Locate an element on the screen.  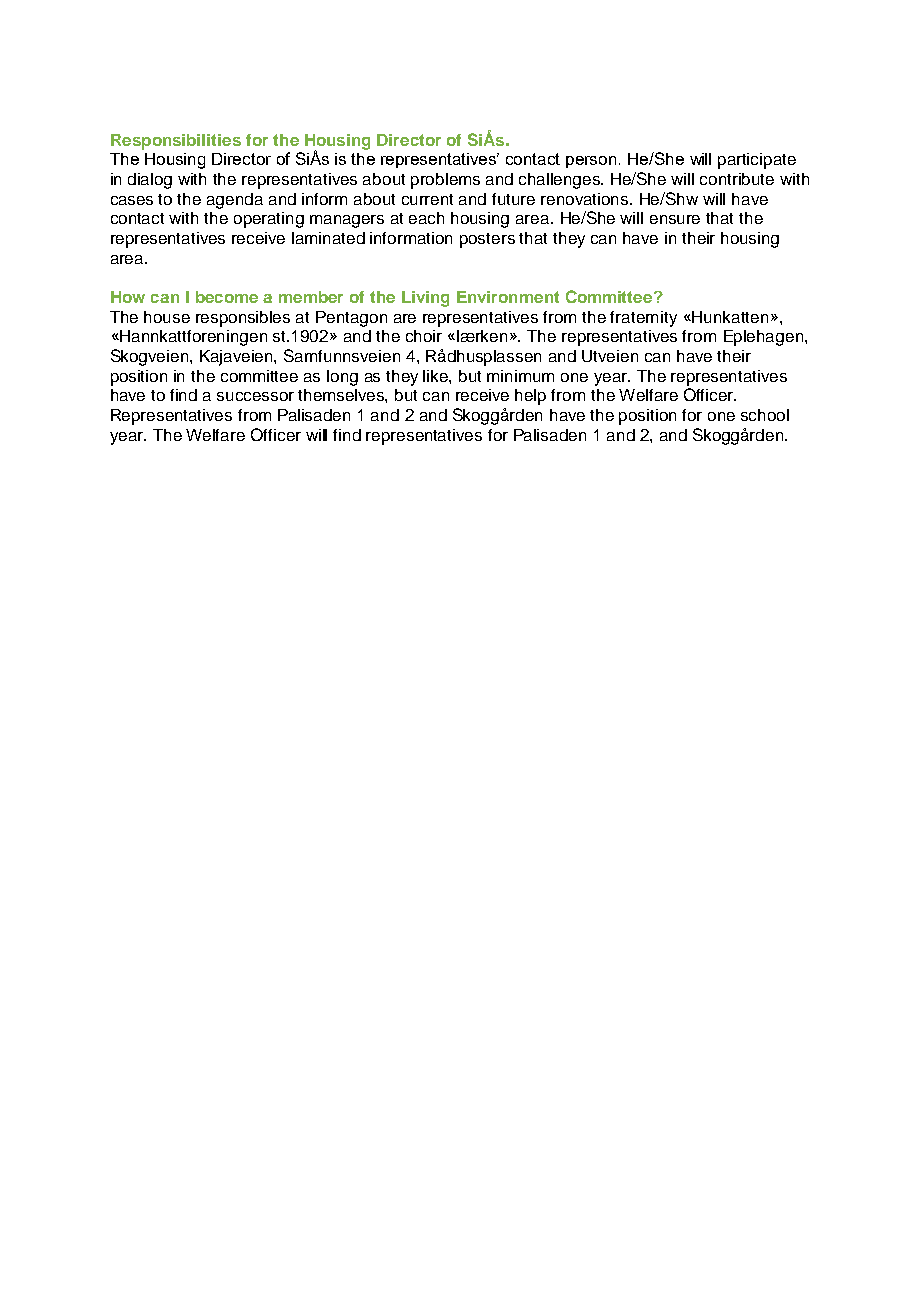
house is located at coordinates (167, 317).
